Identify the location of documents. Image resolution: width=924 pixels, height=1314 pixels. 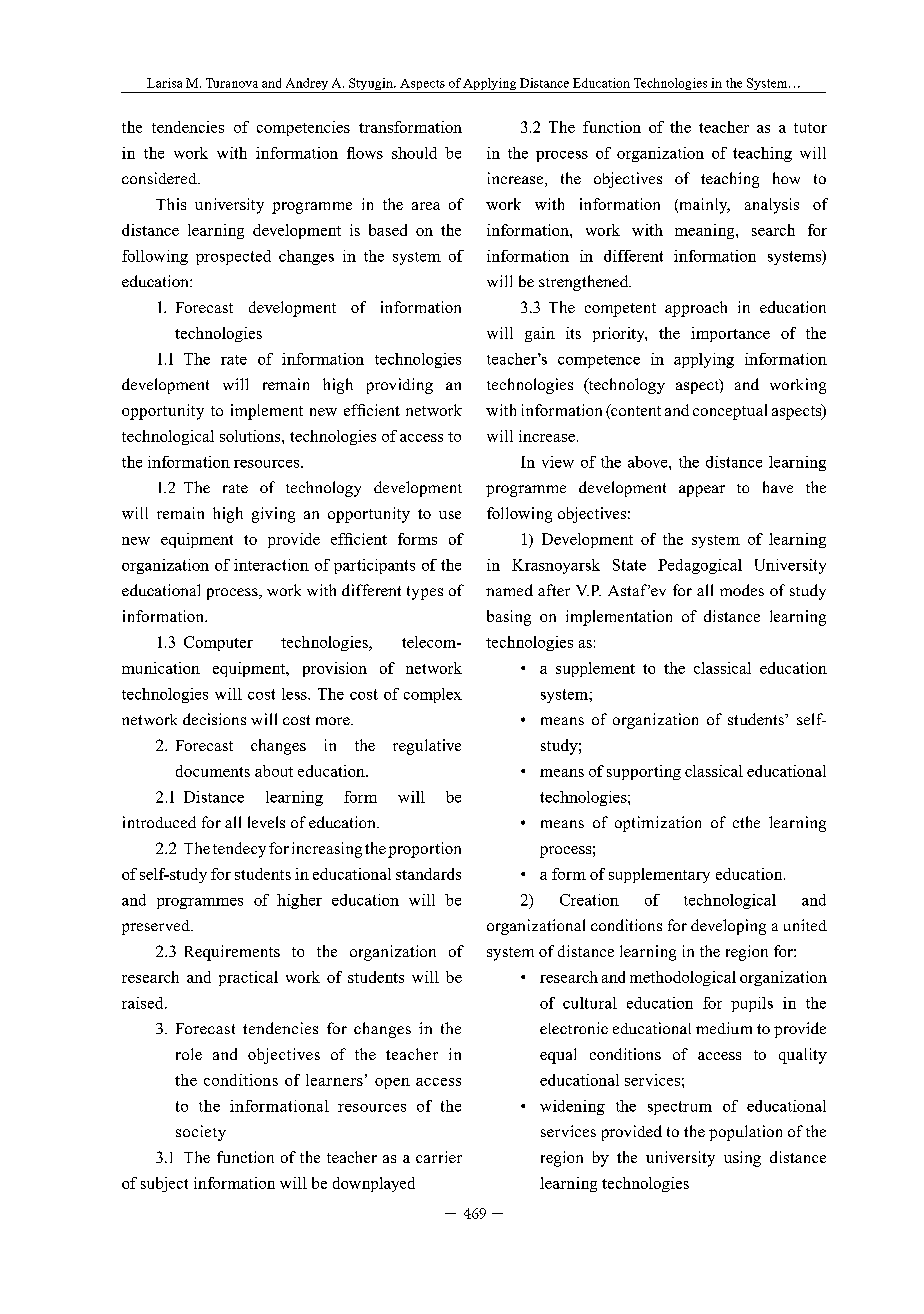
(213, 771).
